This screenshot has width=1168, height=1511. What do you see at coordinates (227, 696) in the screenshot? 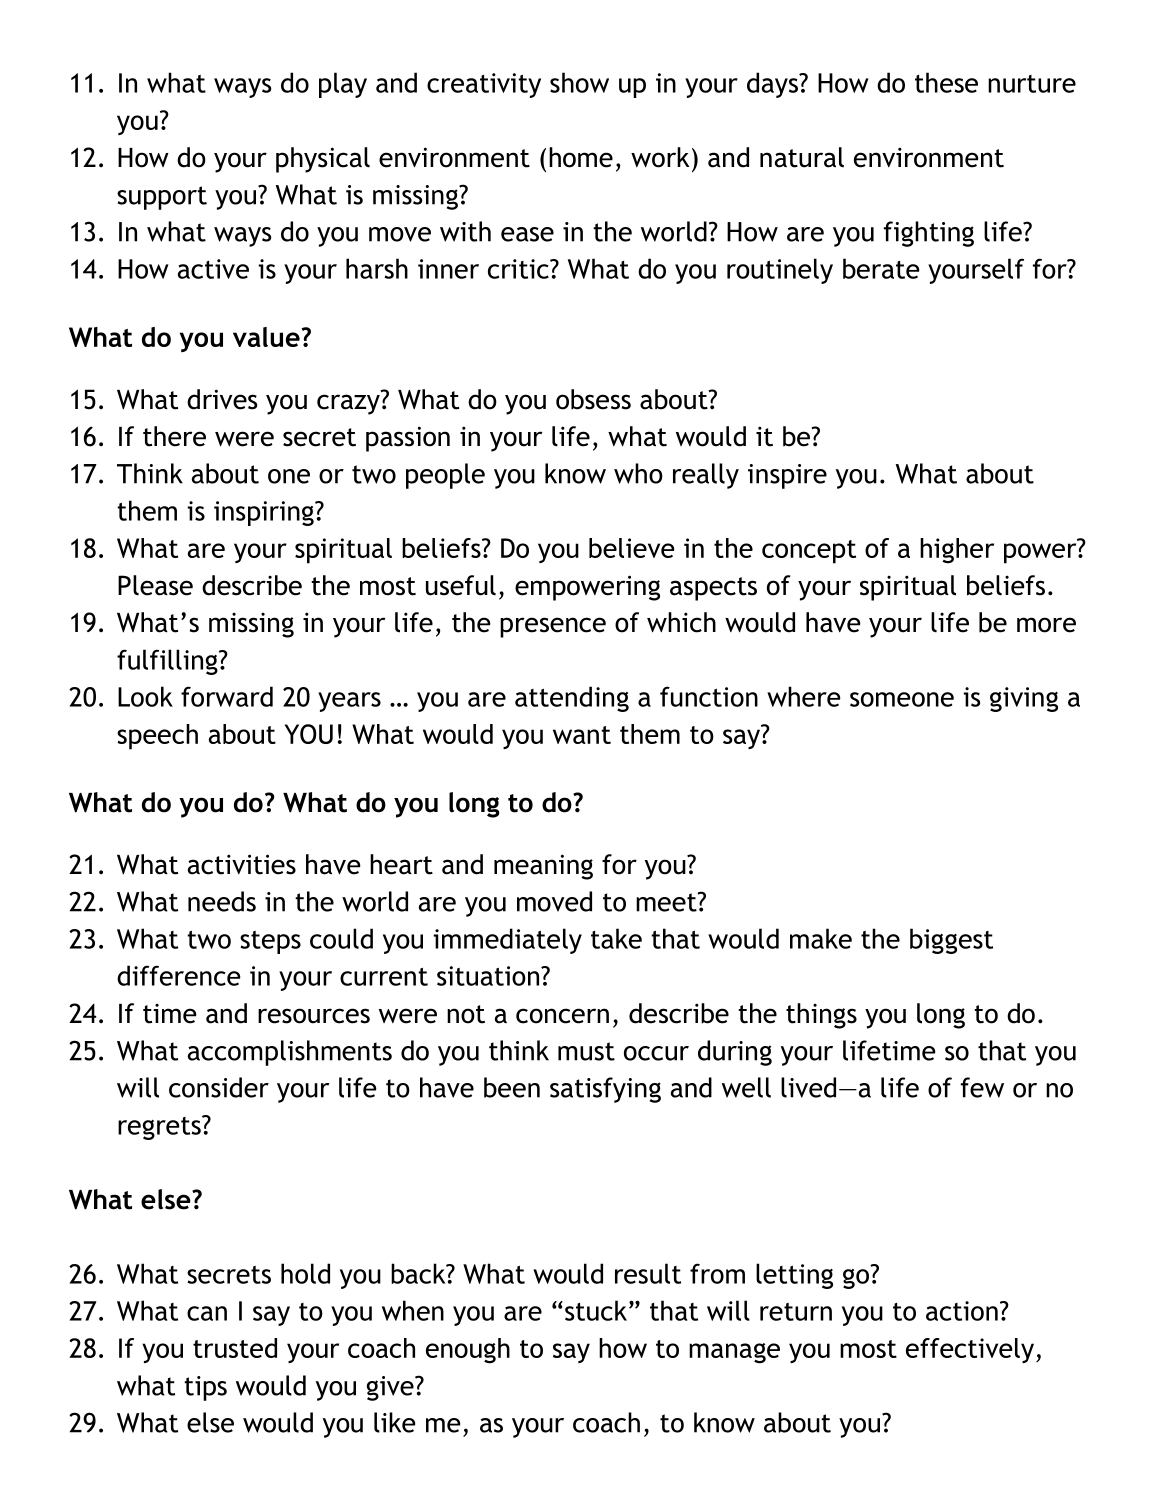
I see `forward` at bounding box center [227, 696].
